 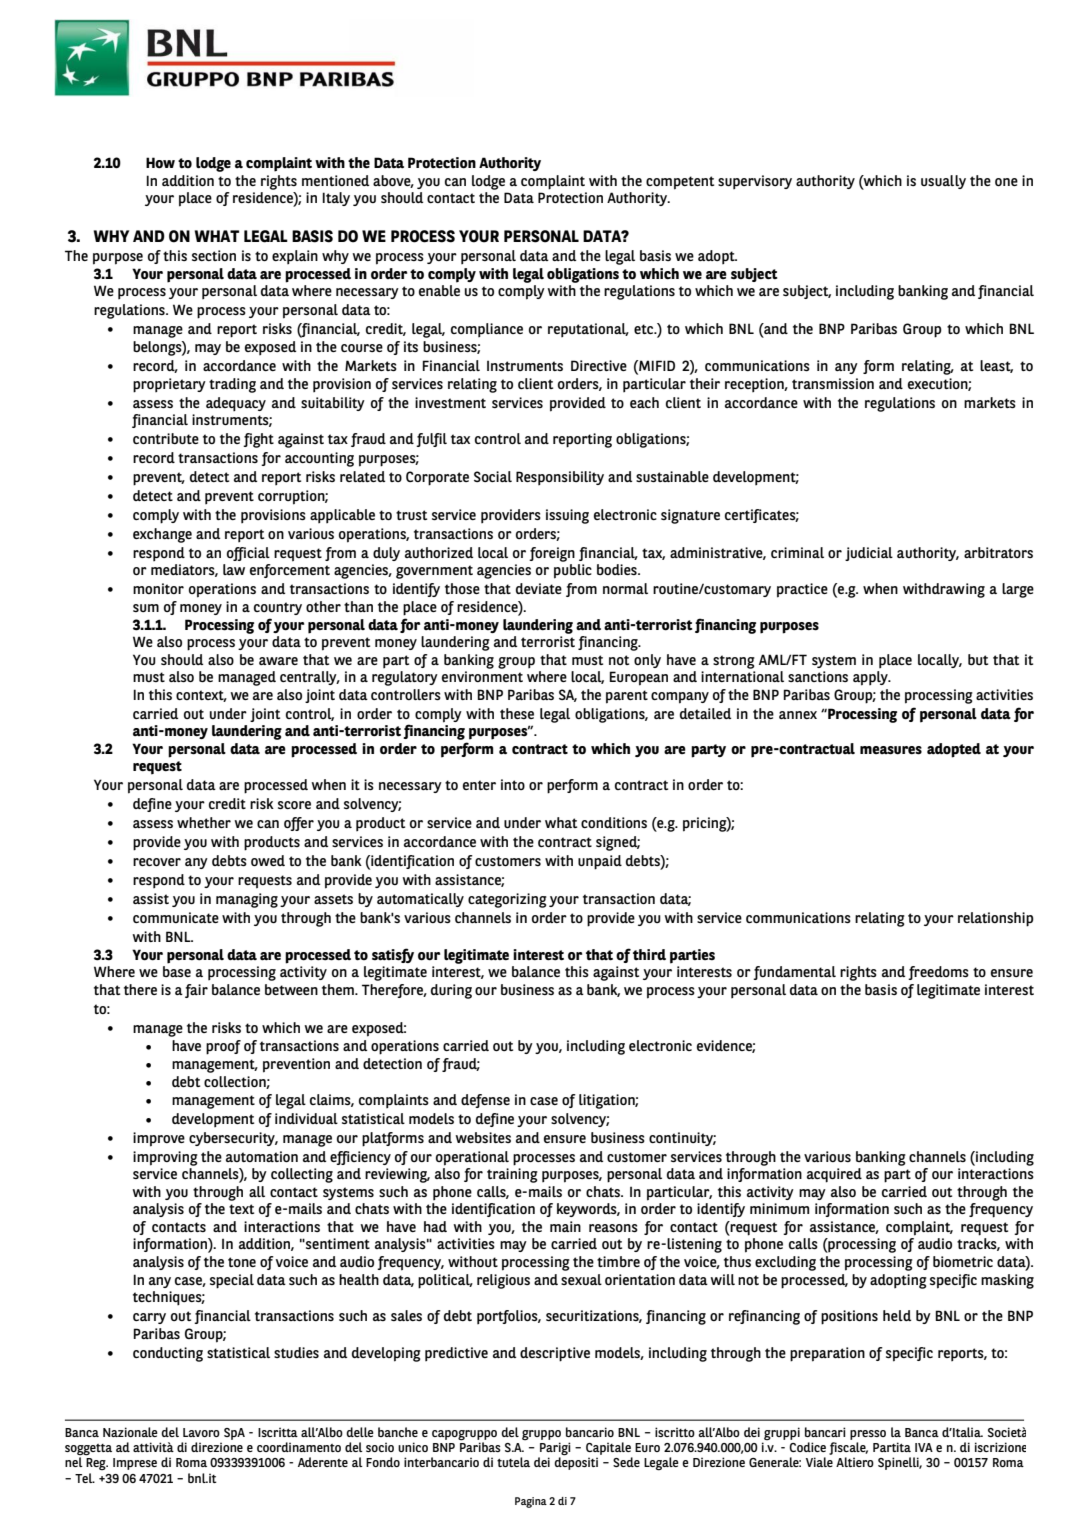 What do you see at coordinates (891, 750) in the screenshot?
I see `measures` at bounding box center [891, 750].
